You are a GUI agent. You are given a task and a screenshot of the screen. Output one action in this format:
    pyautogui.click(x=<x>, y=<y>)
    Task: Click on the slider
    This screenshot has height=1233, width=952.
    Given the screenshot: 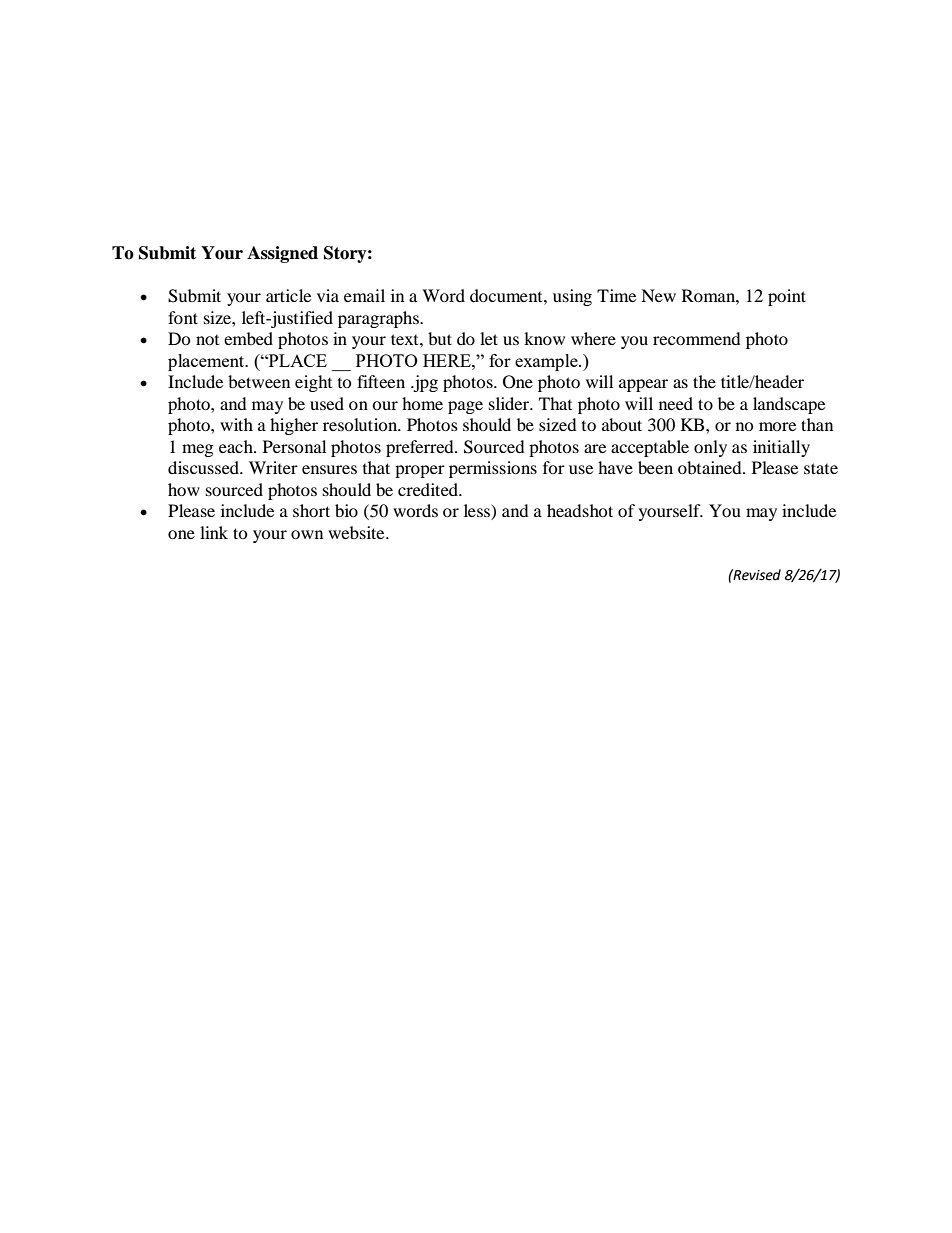 What is the action you would take?
    pyautogui.click(x=510, y=403)
